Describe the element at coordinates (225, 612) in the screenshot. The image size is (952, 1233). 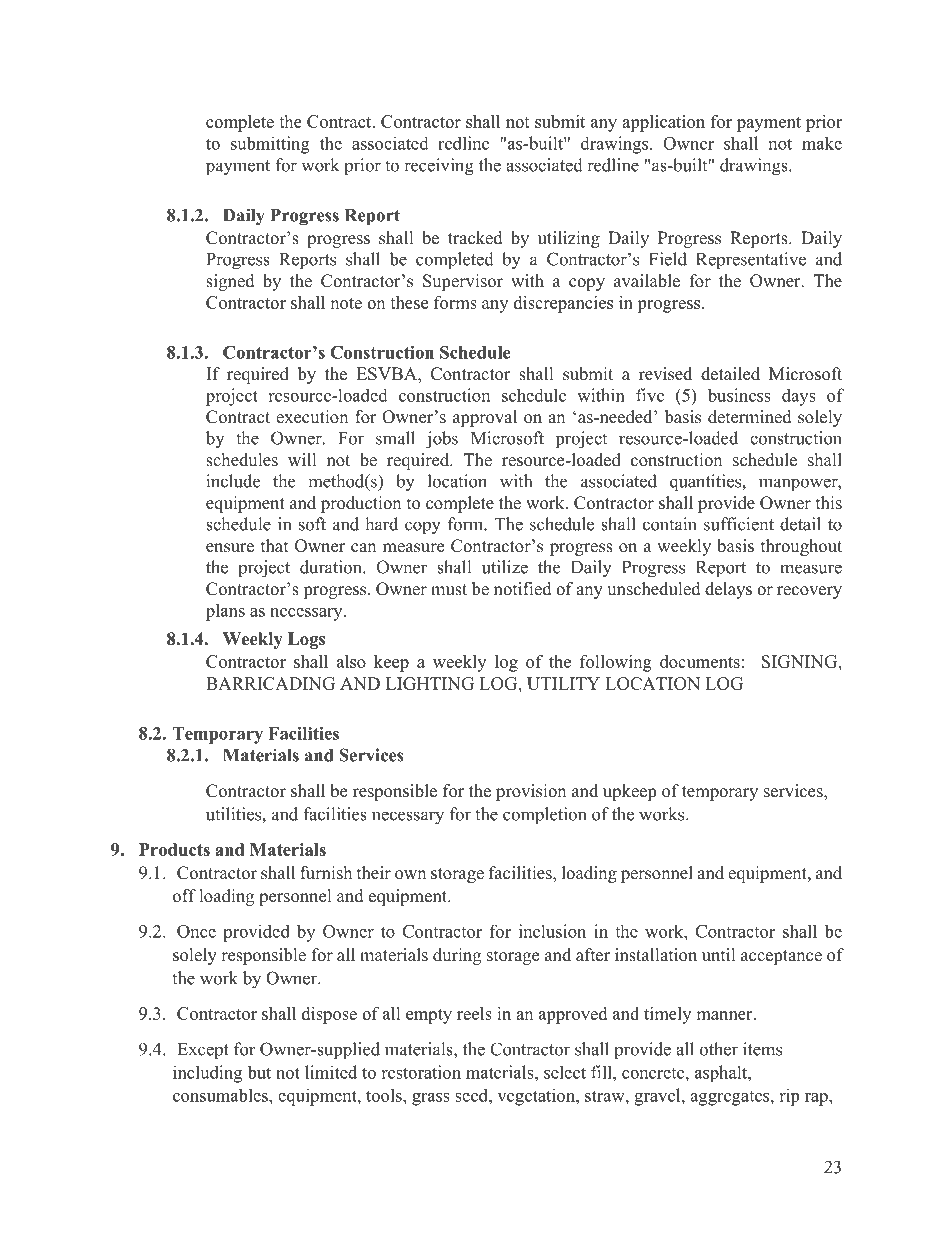
I see `plans` at that location.
